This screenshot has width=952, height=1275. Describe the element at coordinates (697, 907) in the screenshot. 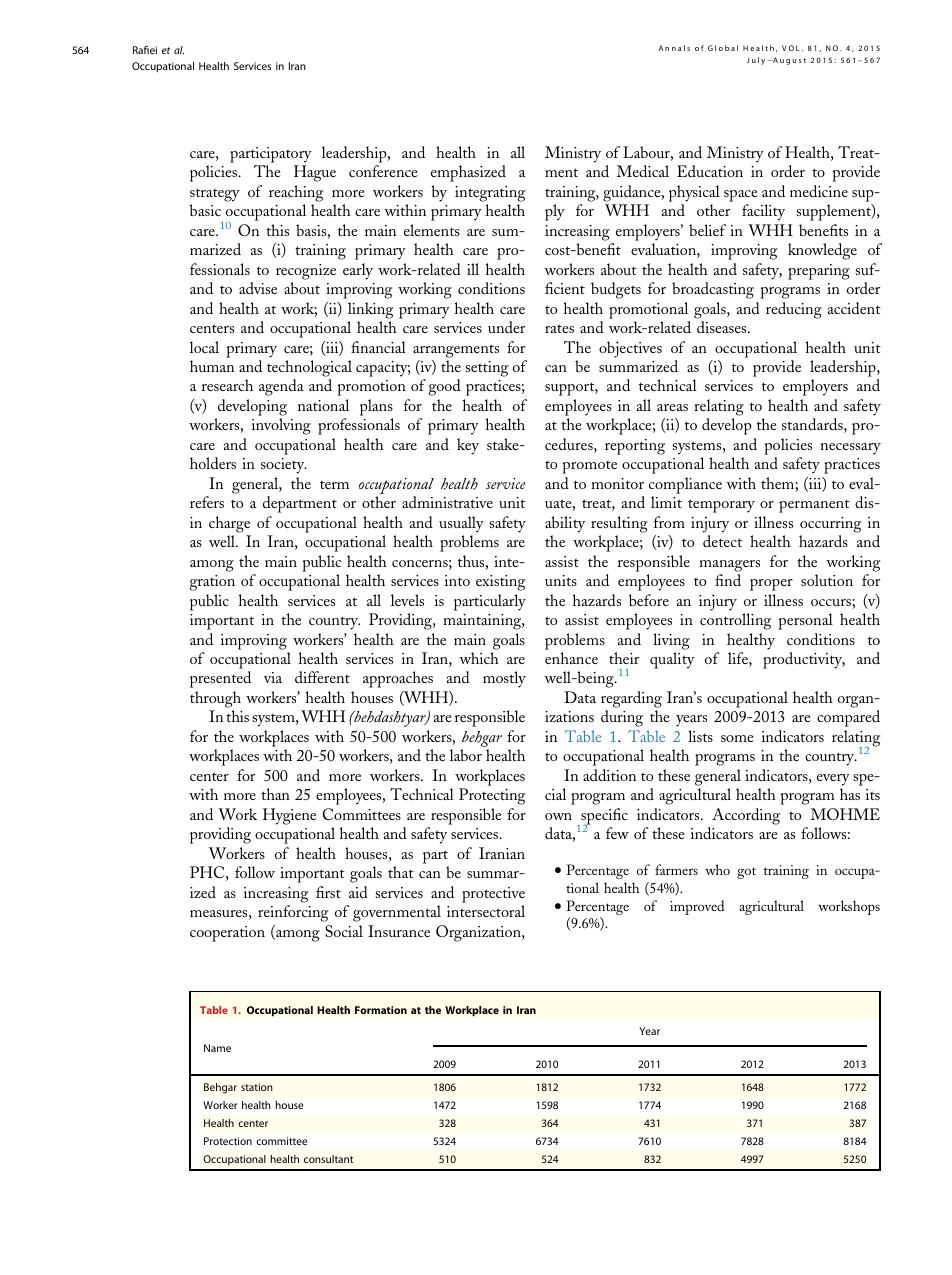

I see `improved` at that location.
